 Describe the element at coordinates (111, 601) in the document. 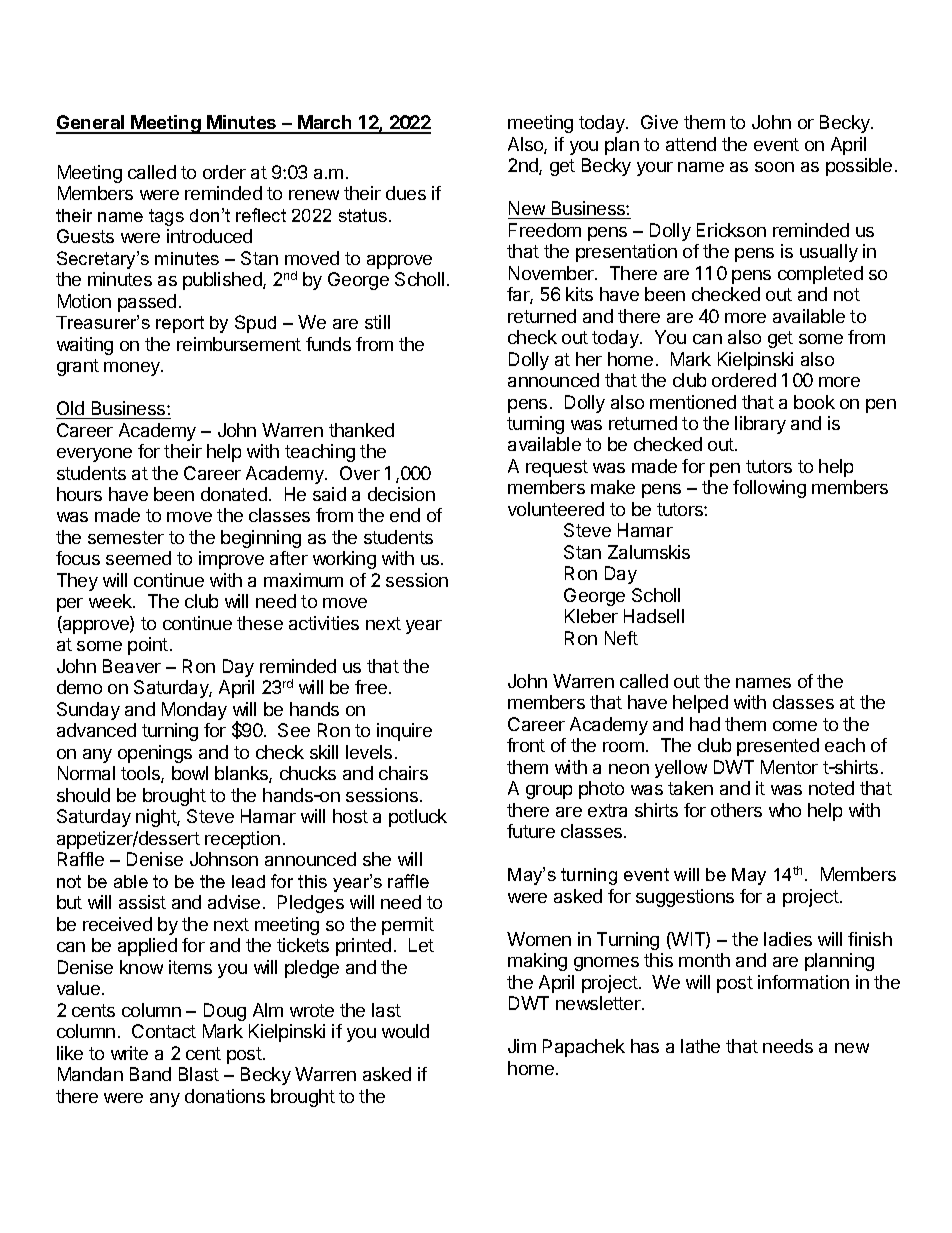

I see `week` at that location.
